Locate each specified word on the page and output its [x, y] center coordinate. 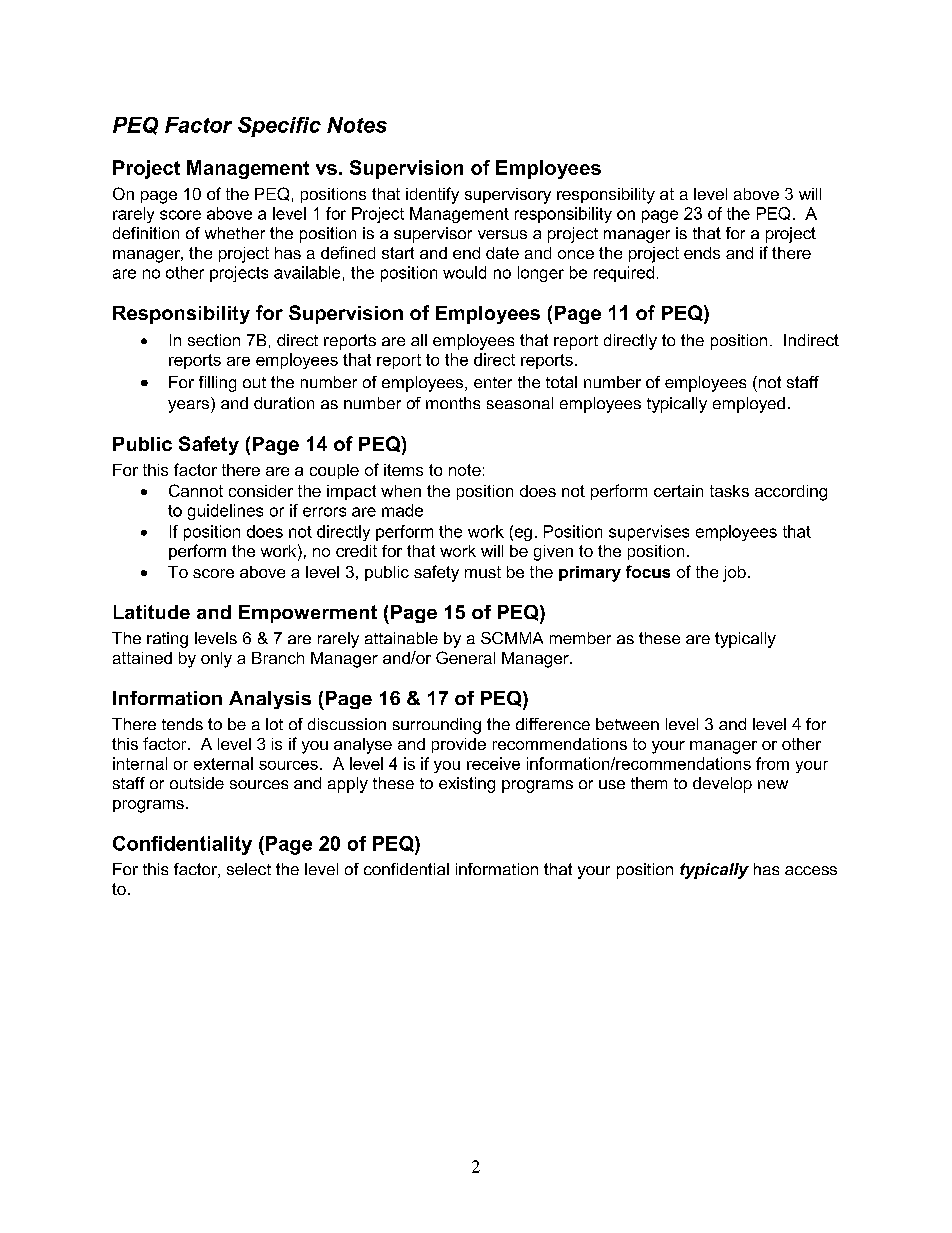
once [576, 254]
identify [432, 195]
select [249, 869]
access [811, 870]
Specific [279, 127]
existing [467, 785]
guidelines [225, 512]
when [401, 491]
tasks [729, 491]
